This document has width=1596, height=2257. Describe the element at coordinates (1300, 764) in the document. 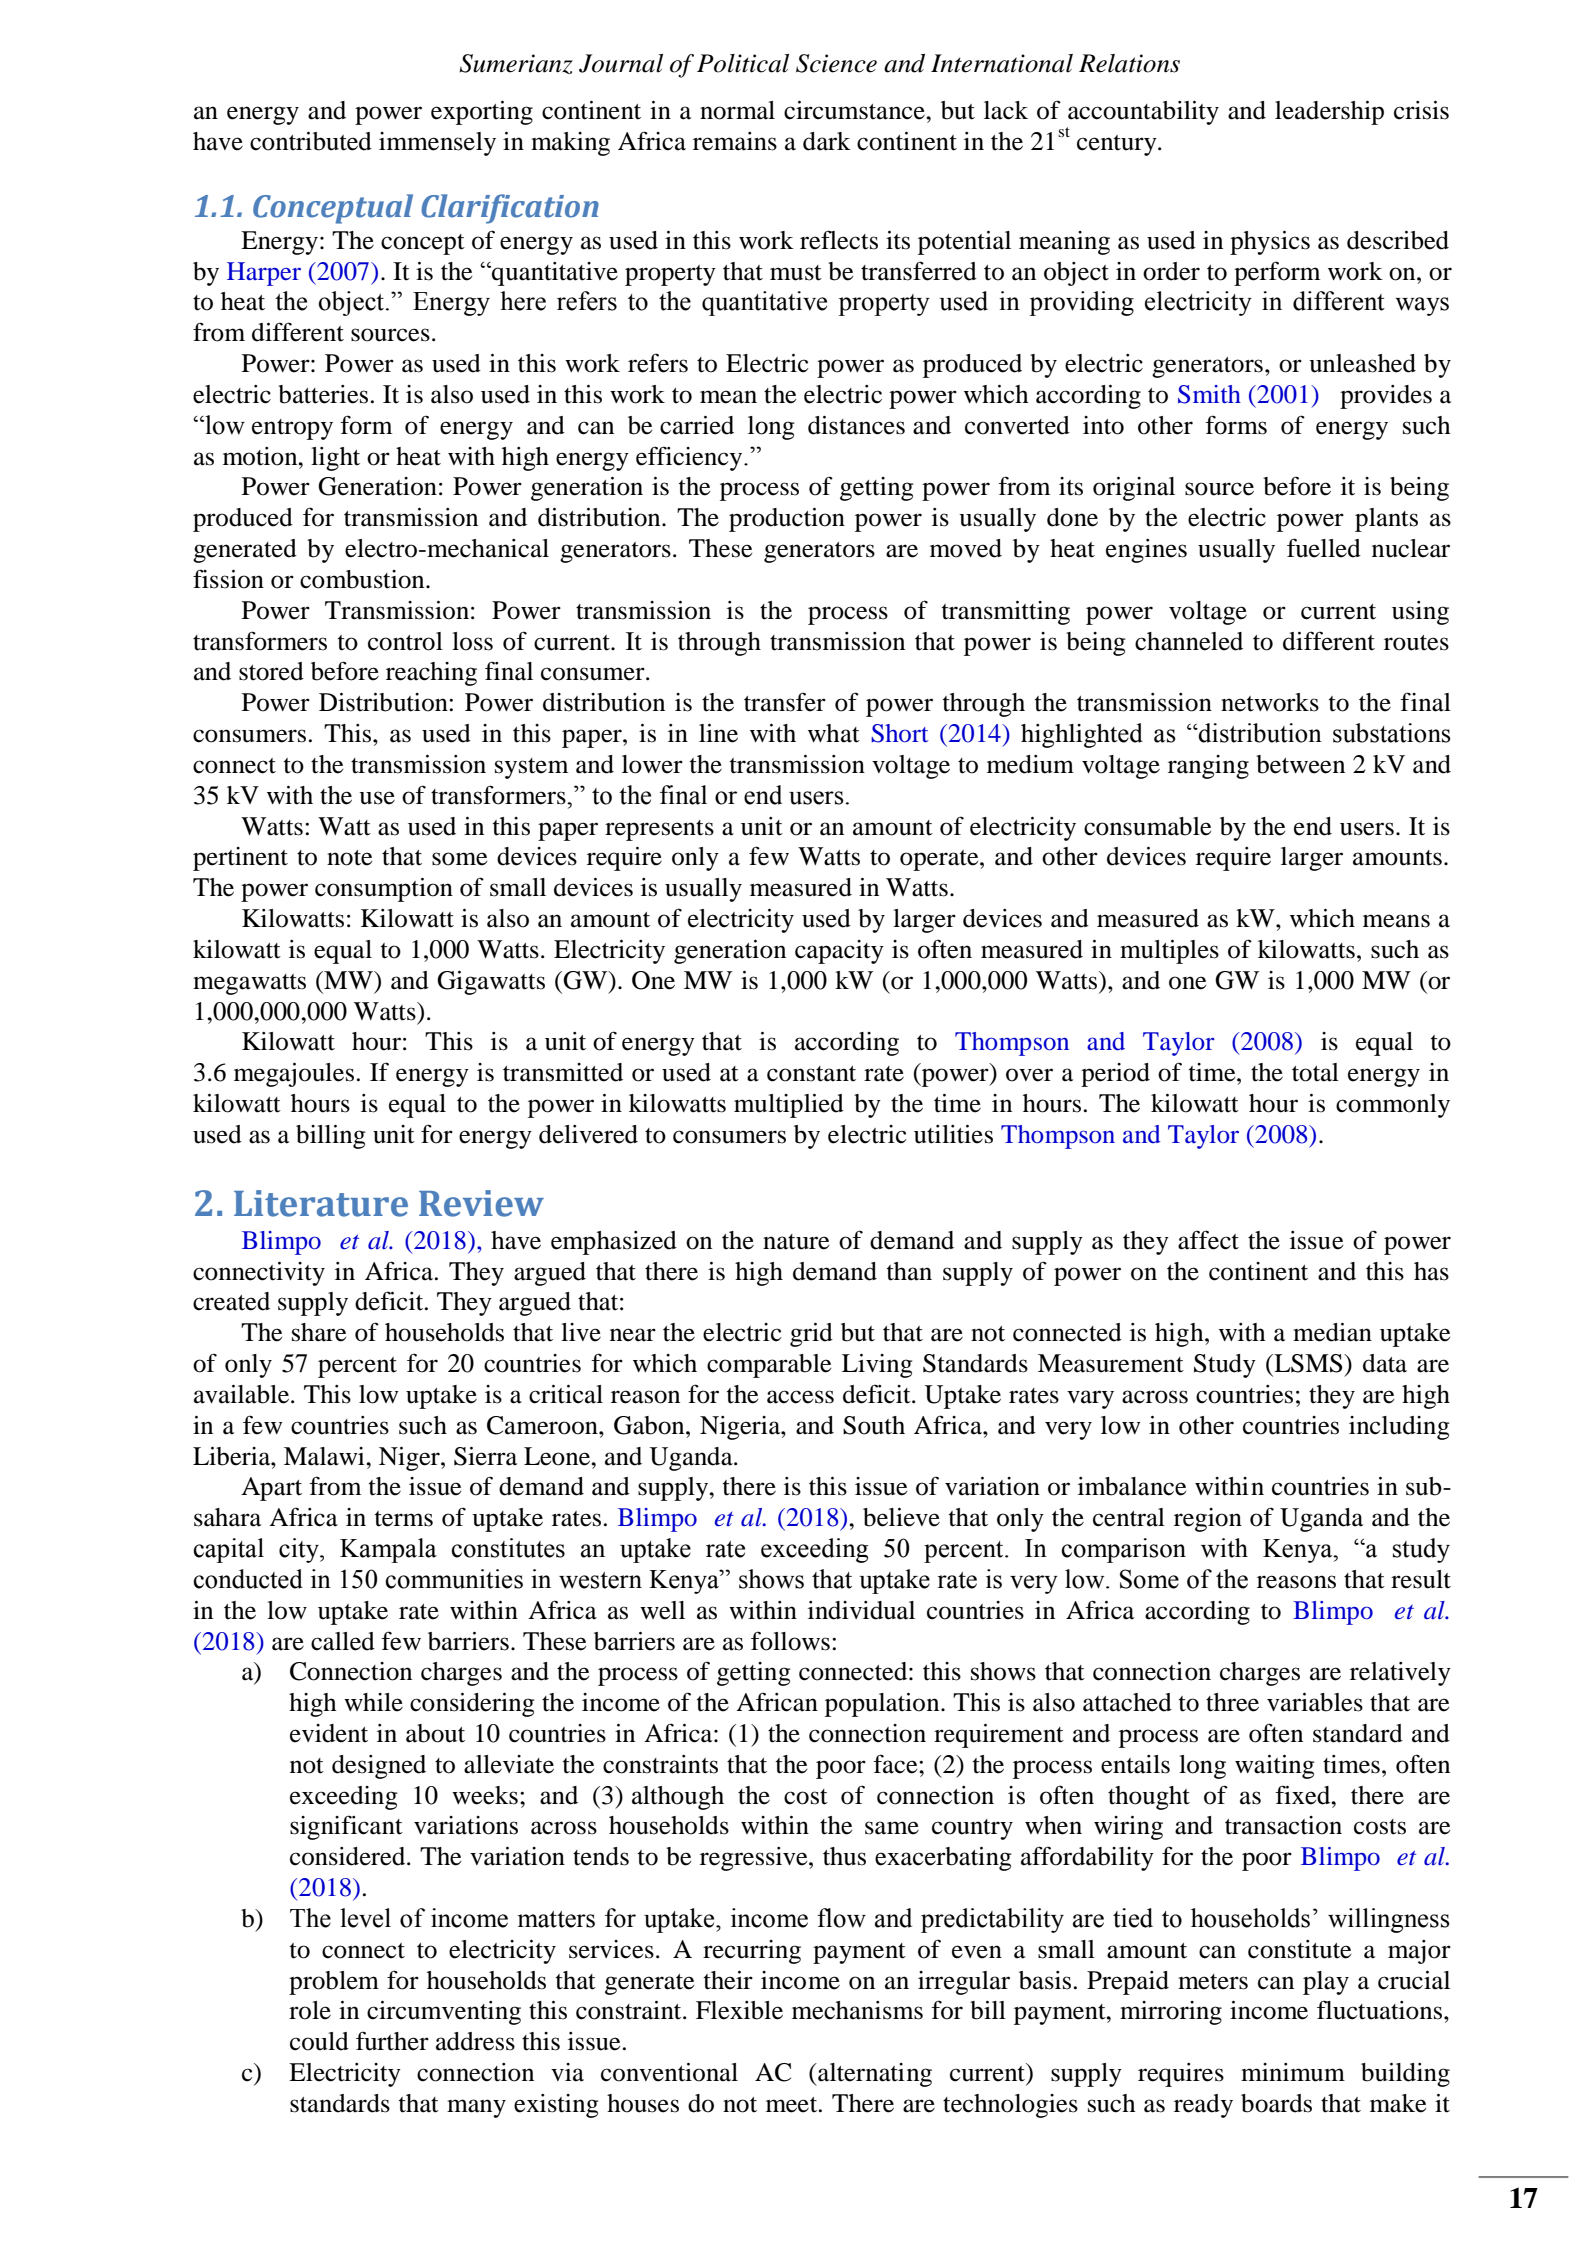

I see `between` at that location.
